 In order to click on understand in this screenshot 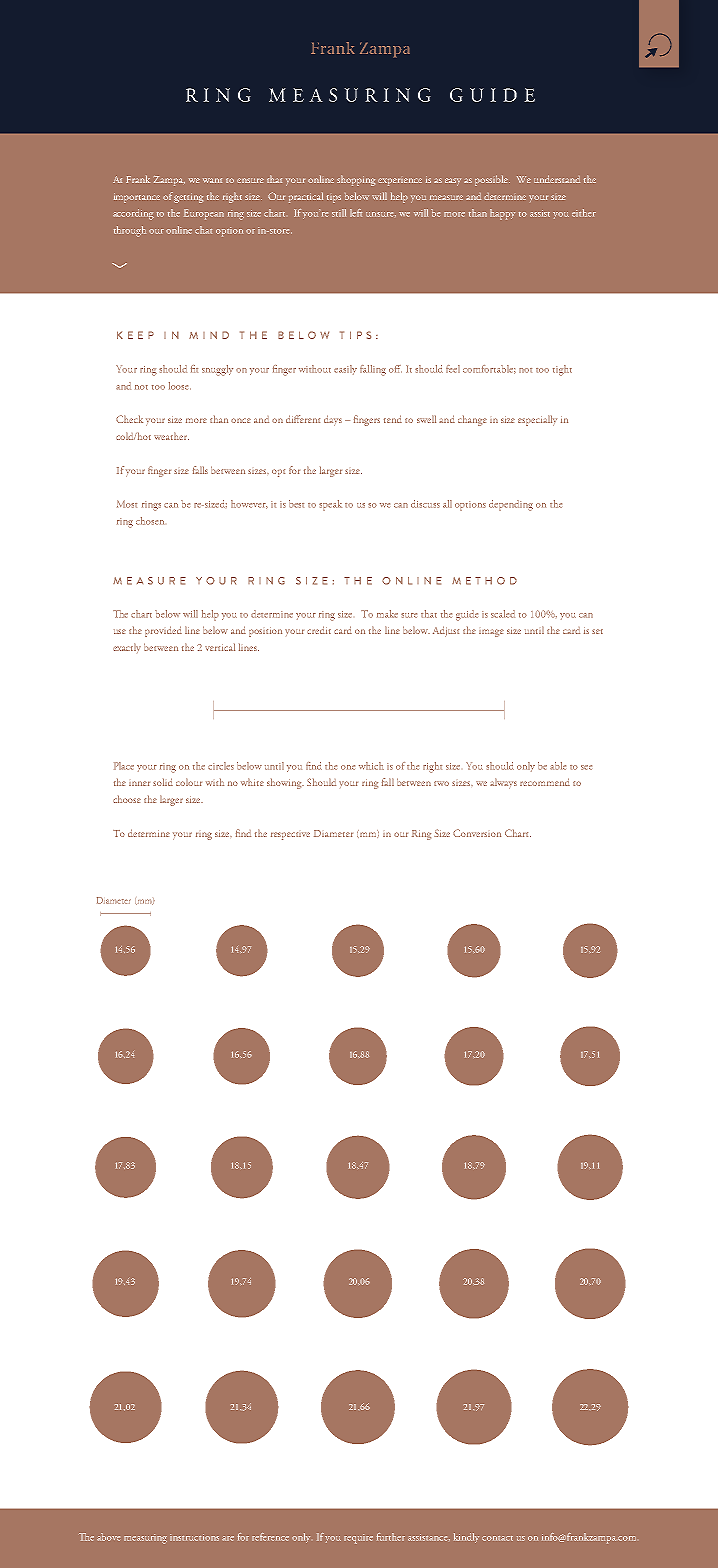, I will do `click(557, 179)`.
